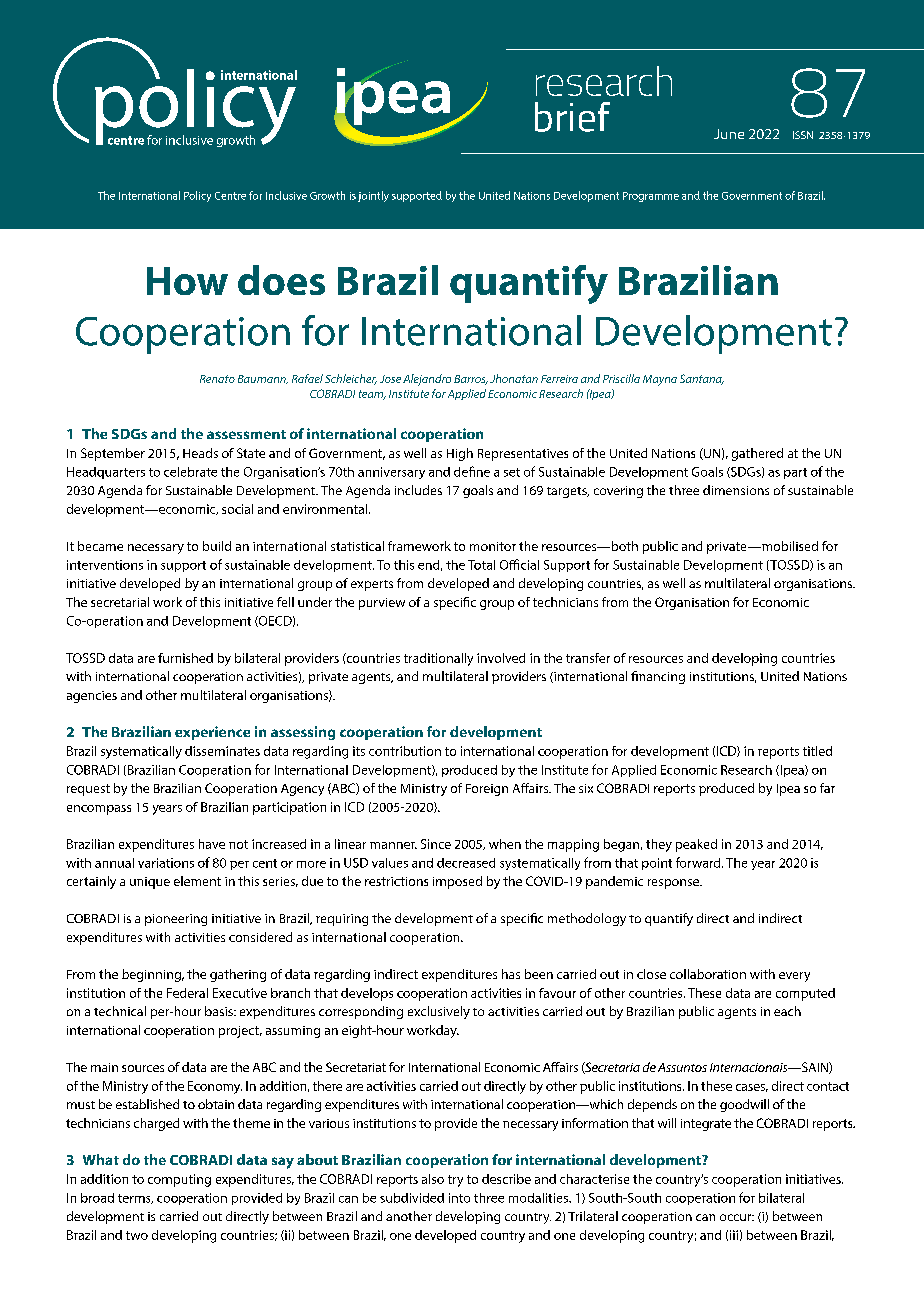 Image resolution: width=924 pixels, height=1308 pixels. Describe the element at coordinates (729, 134) in the image. I see `June` at that location.
